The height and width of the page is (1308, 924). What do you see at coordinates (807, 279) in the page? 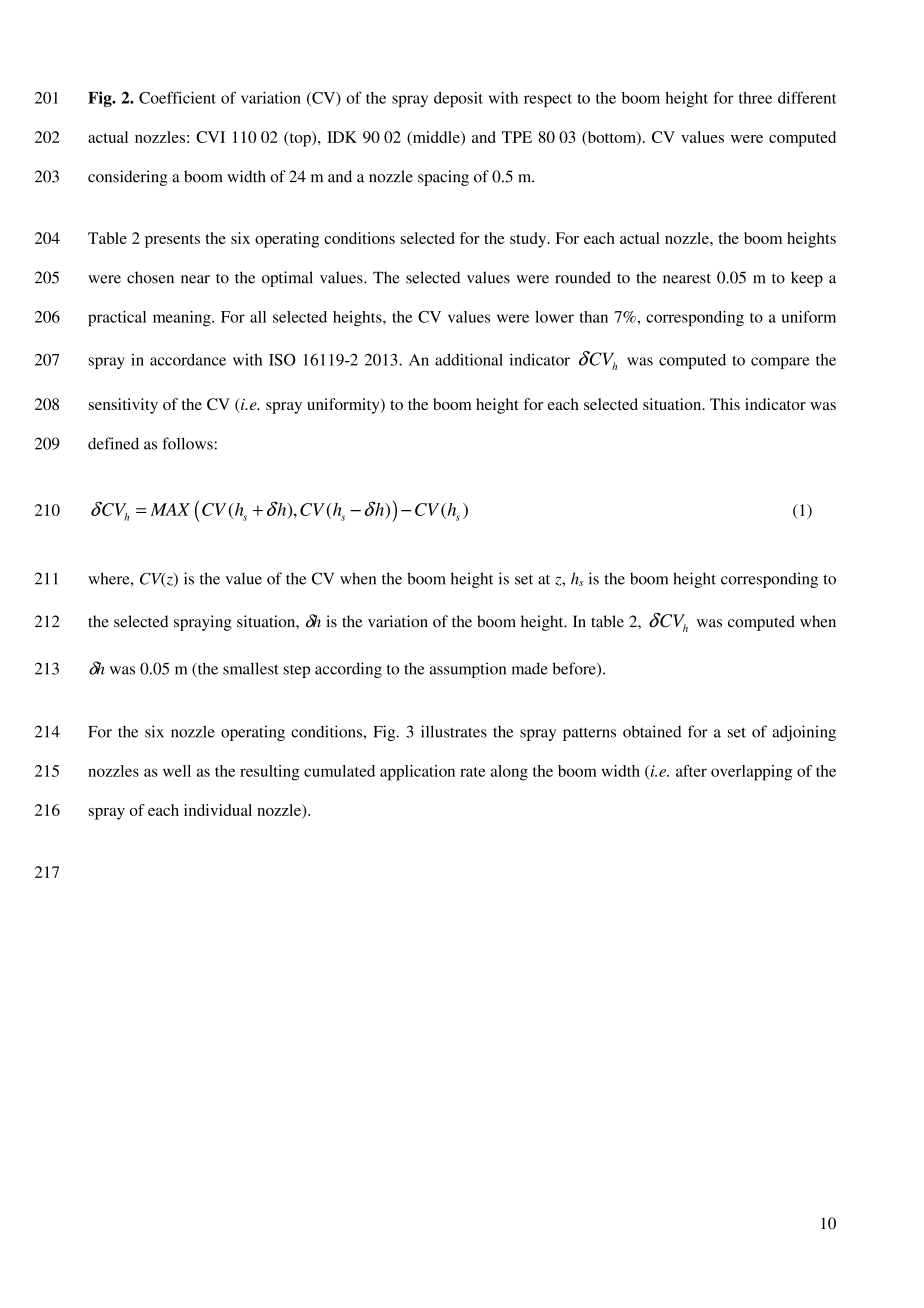
I see `keep` at bounding box center [807, 279].
